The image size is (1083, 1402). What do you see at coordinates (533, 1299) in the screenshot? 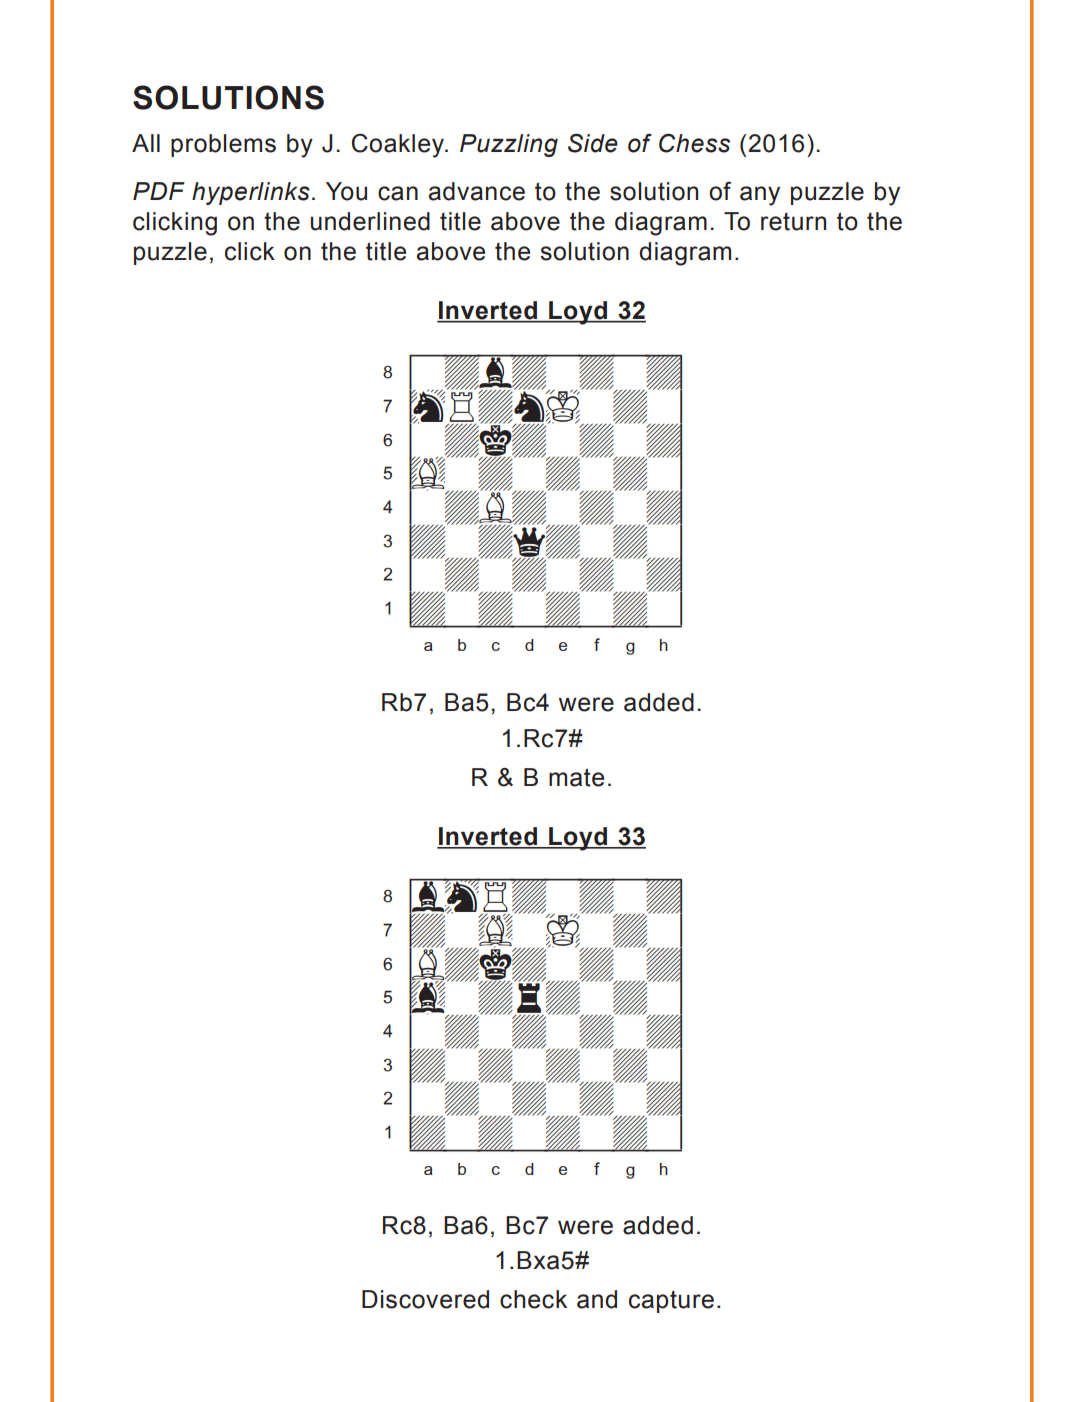
I see `check` at bounding box center [533, 1299].
